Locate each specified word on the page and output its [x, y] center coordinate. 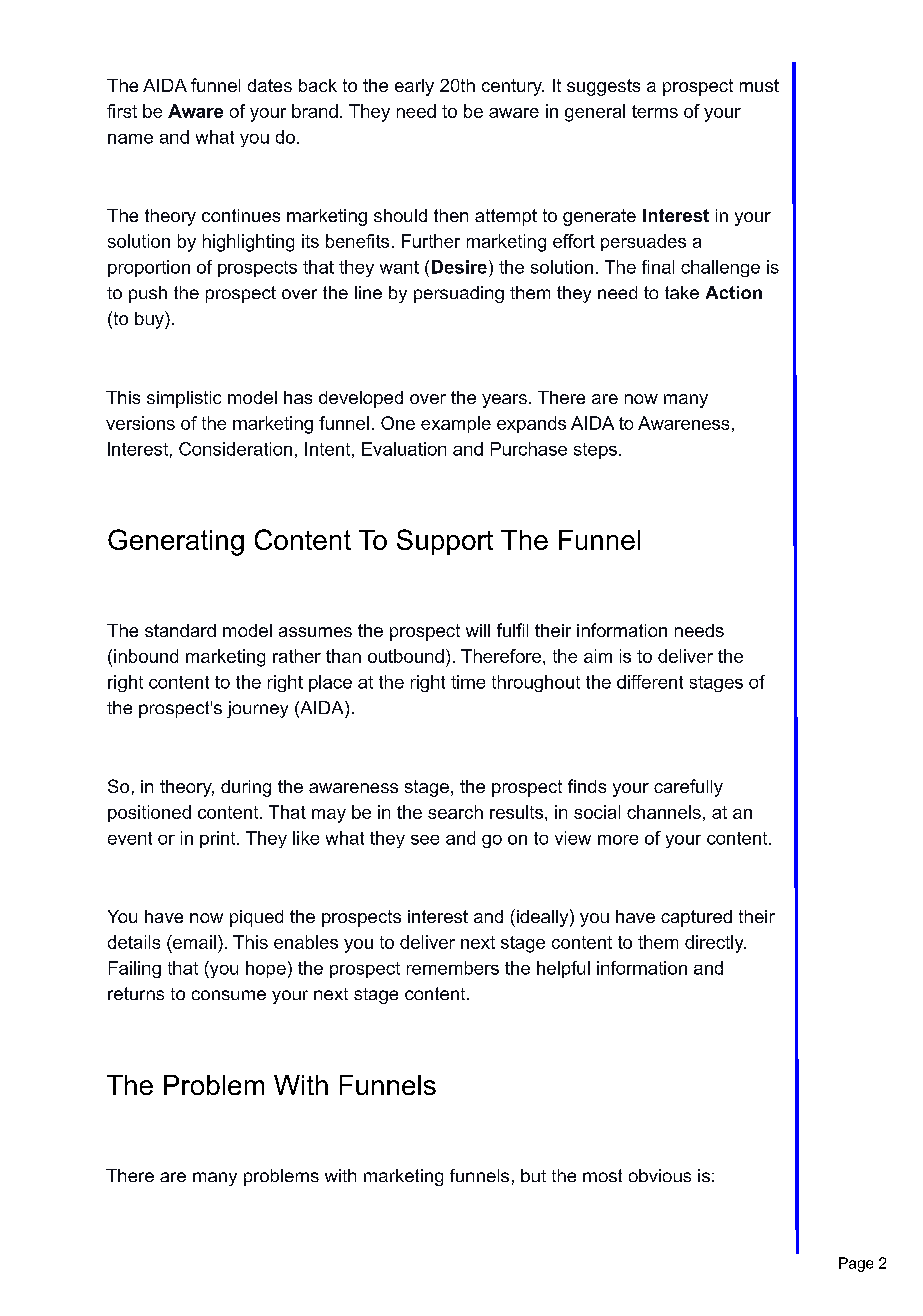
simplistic [184, 399]
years [504, 401]
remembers [453, 968]
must [759, 85]
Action [734, 292]
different [650, 682]
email [193, 942]
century [513, 87]
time [468, 682]
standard [180, 630]
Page [856, 1264]
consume [229, 995]
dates [270, 85]
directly [715, 944]
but [533, 1175]
